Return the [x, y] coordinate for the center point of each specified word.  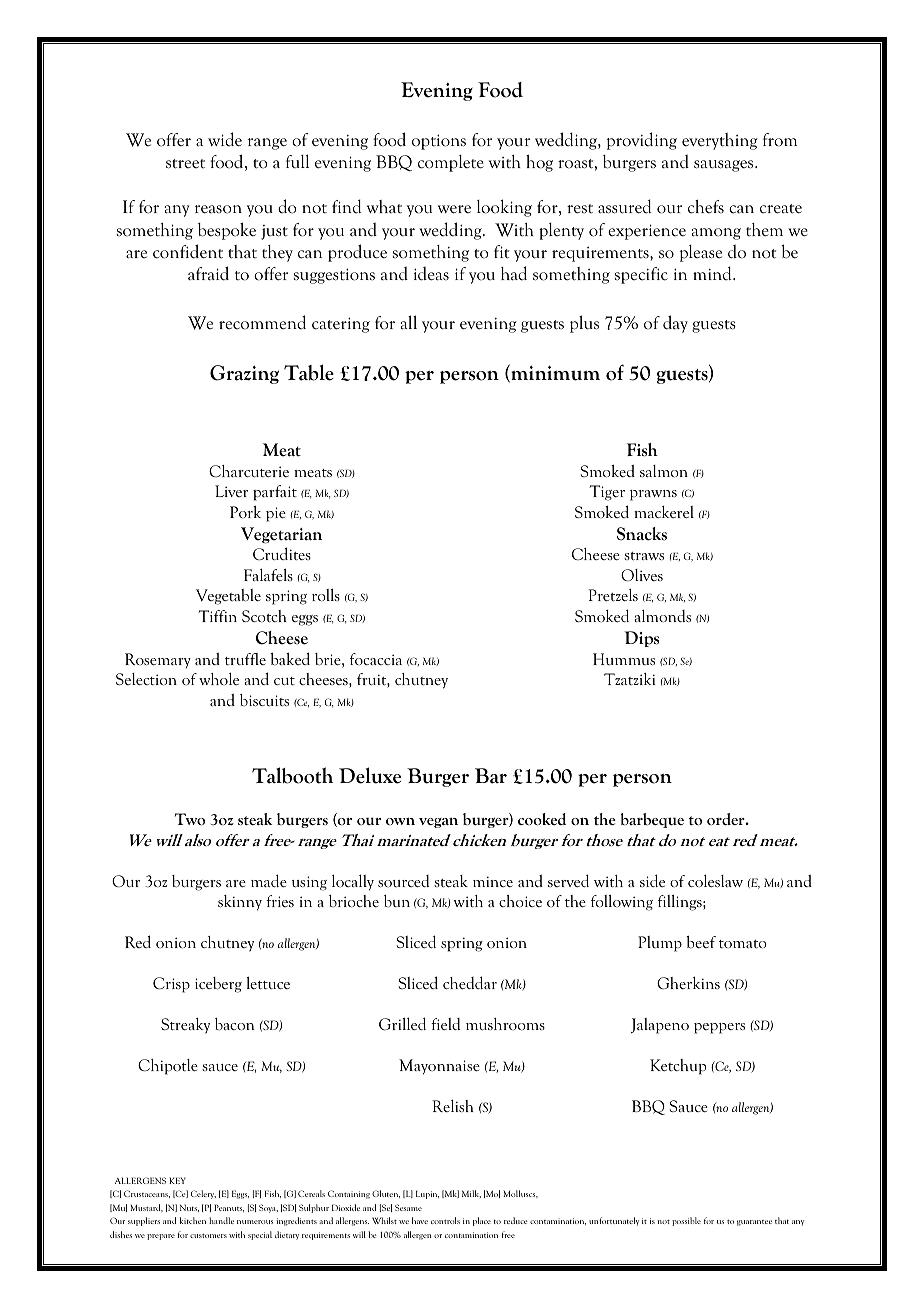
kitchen [193, 1220]
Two [190, 819]
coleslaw [715, 881]
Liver [231, 491]
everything [719, 141]
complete [451, 163]
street [185, 164]
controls [445, 1220]
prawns [653, 495]
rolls [326, 595]
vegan [438, 823]
